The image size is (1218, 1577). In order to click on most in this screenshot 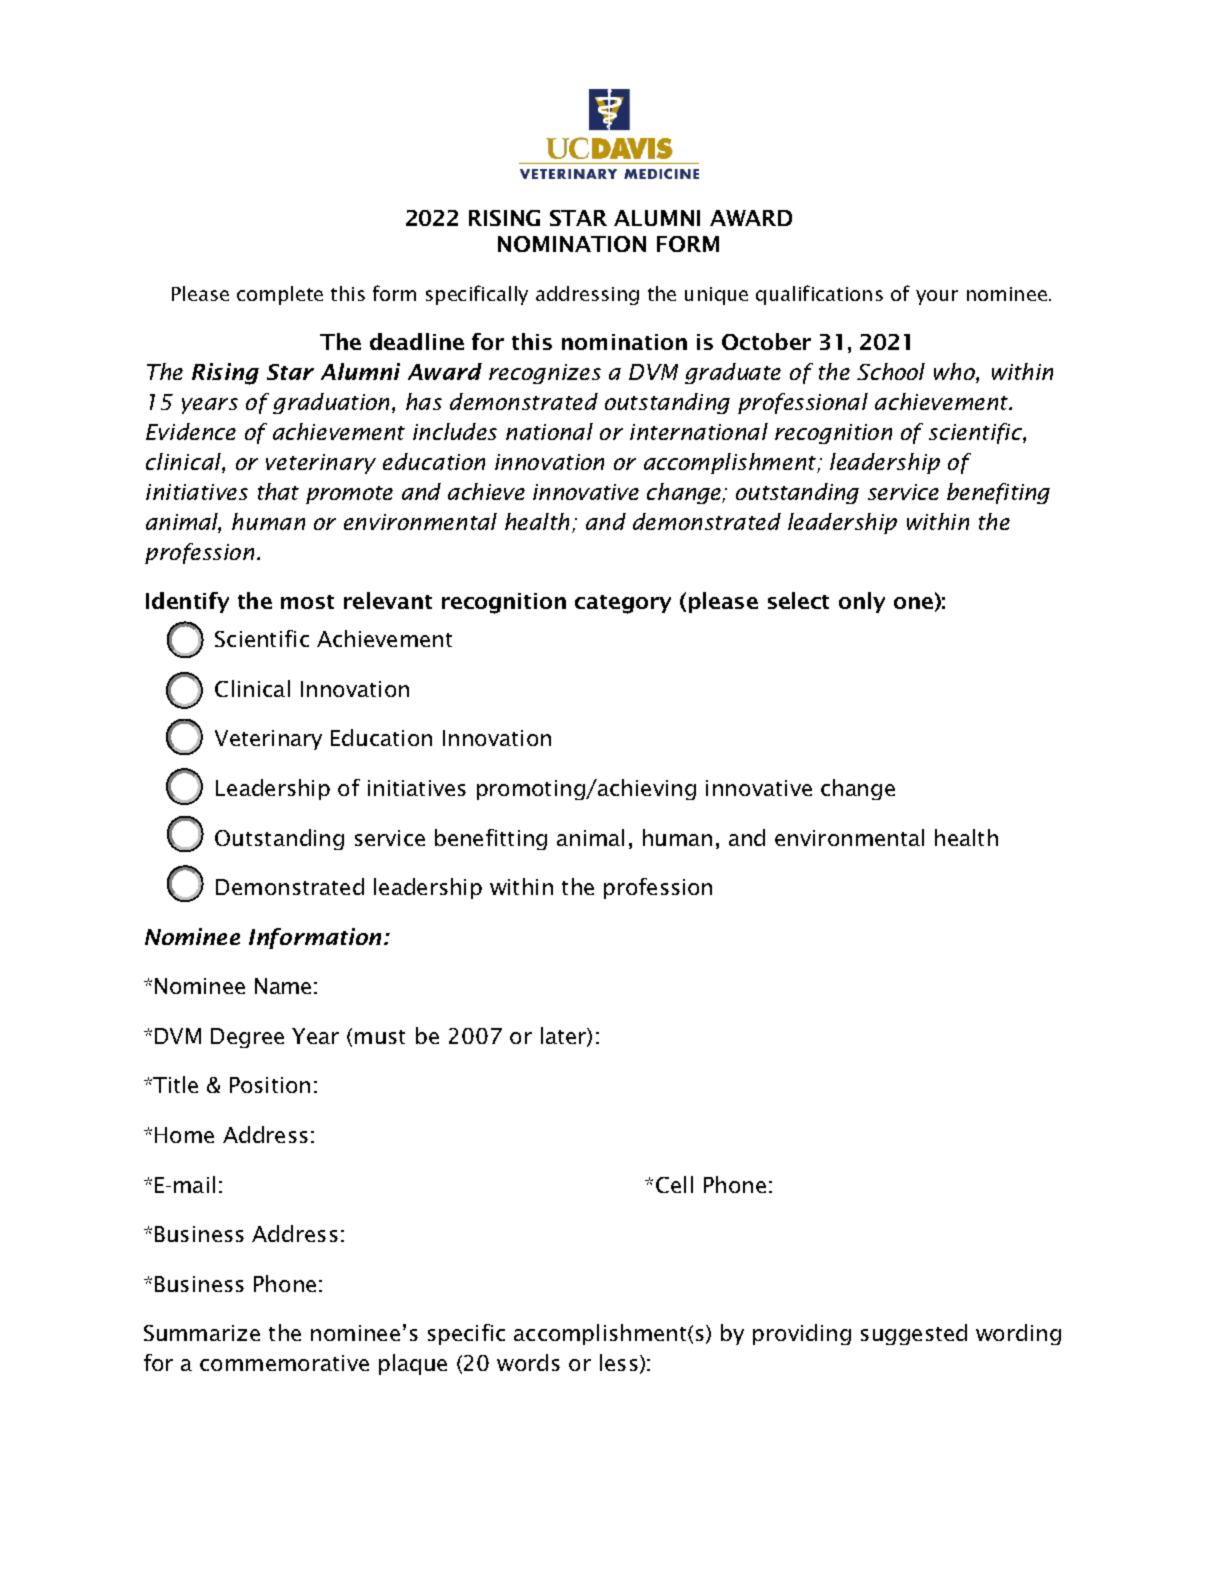, I will do `click(307, 602)`.
